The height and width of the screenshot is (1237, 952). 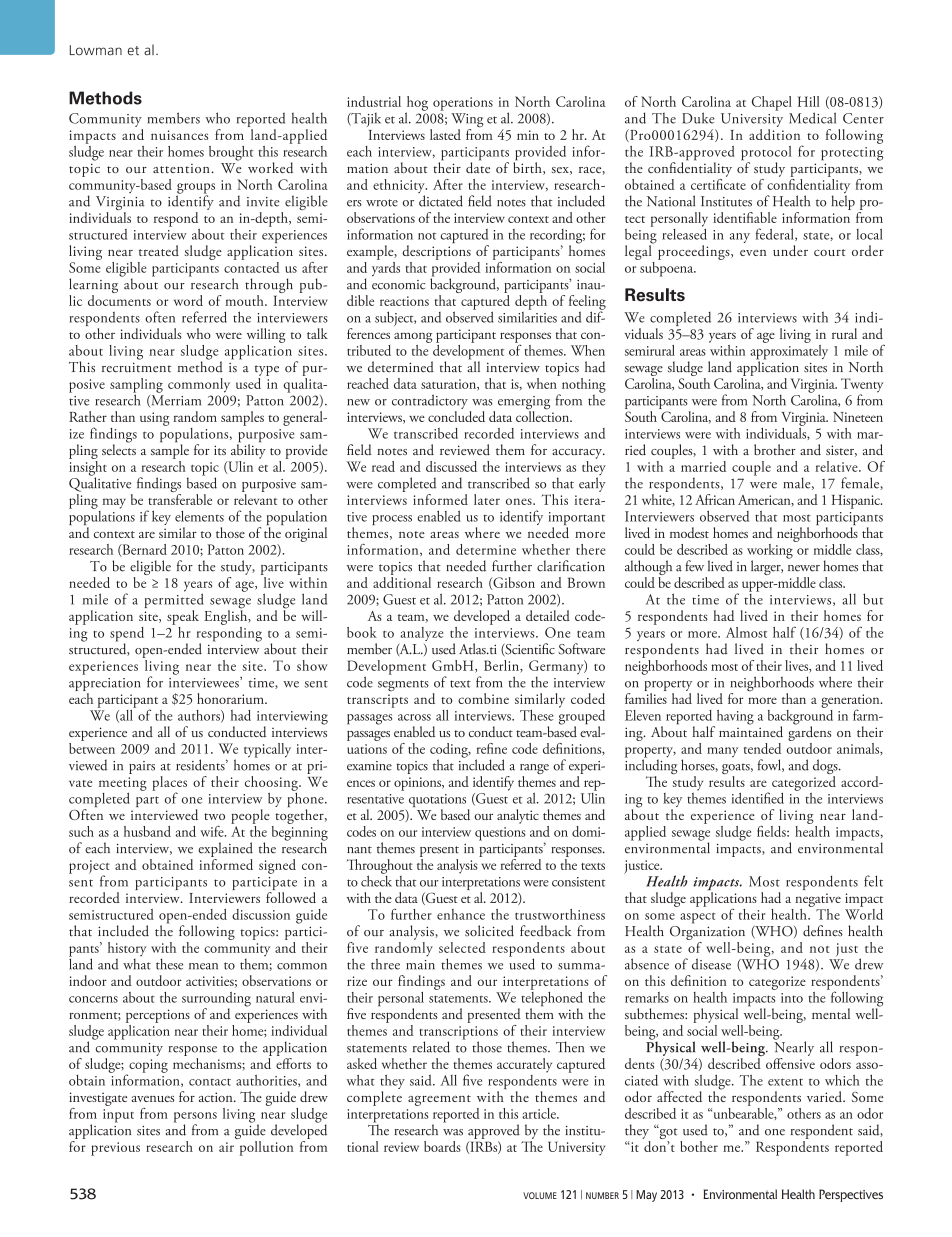 What do you see at coordinates (179, 135) in the screenshot?
I see `nuisances` at bounding box center [179, 135].
